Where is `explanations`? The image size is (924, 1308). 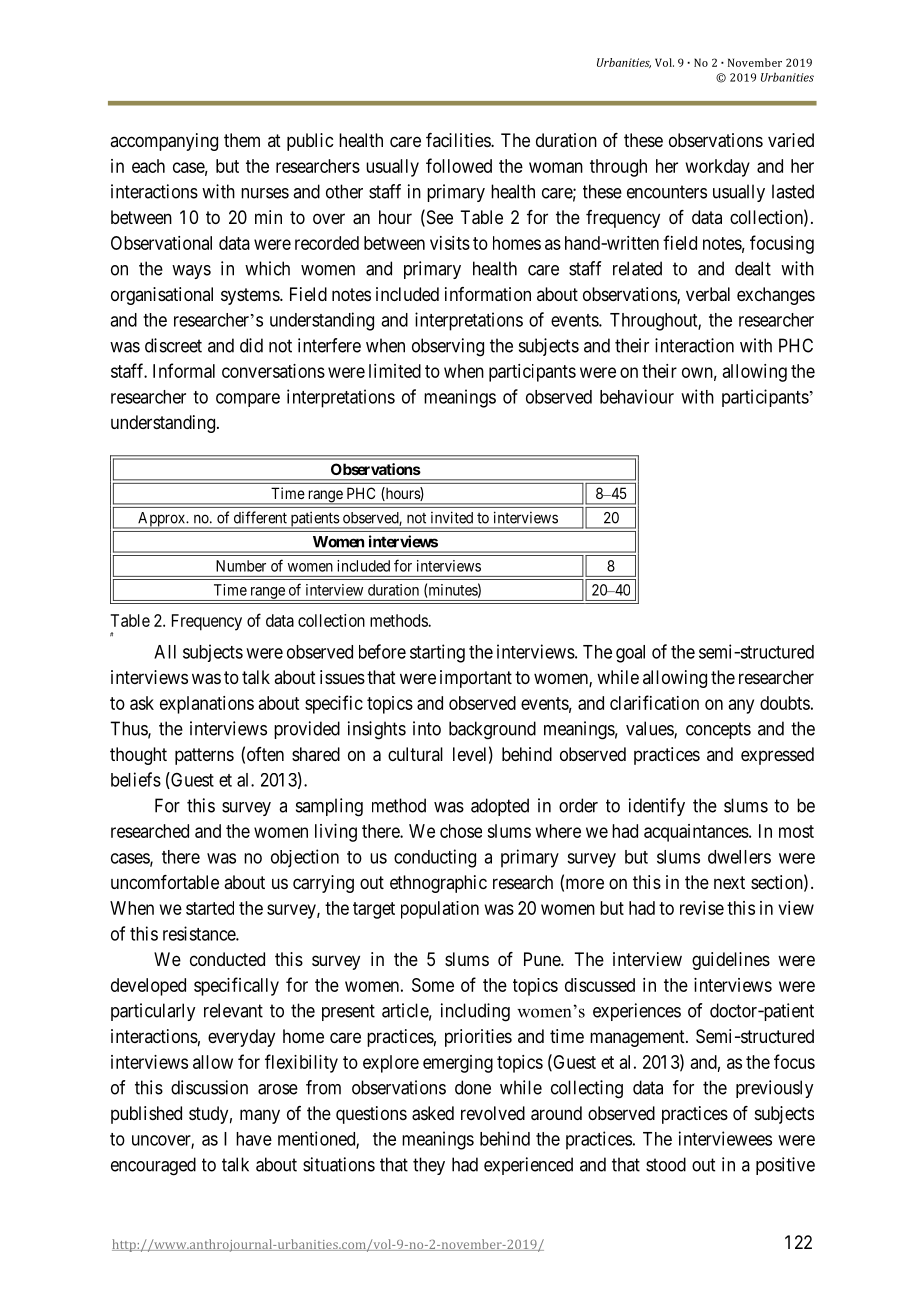 explanations is located at coordinates (207, 705).
